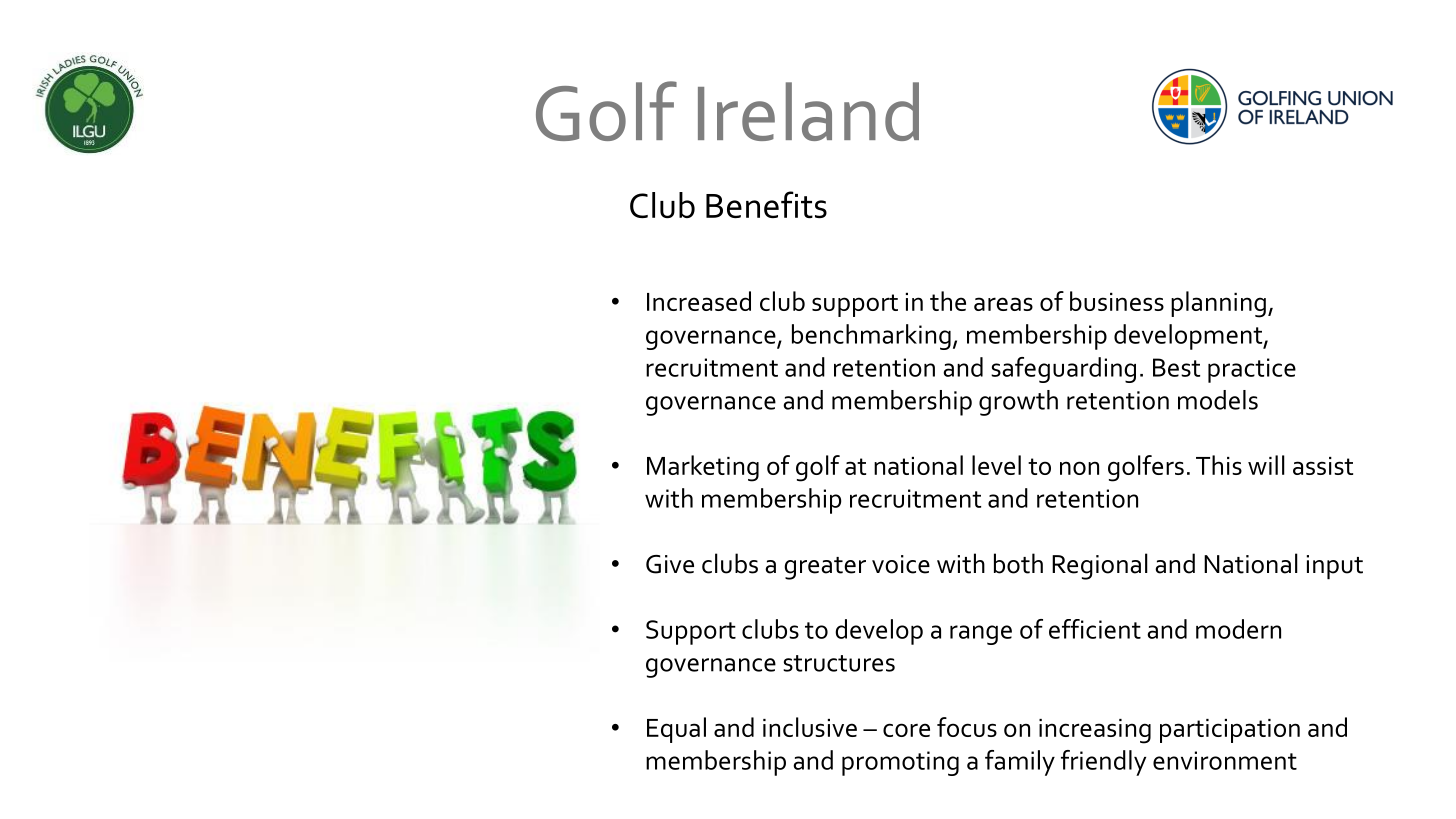  I want to click on areas, so click(1003, 304).
